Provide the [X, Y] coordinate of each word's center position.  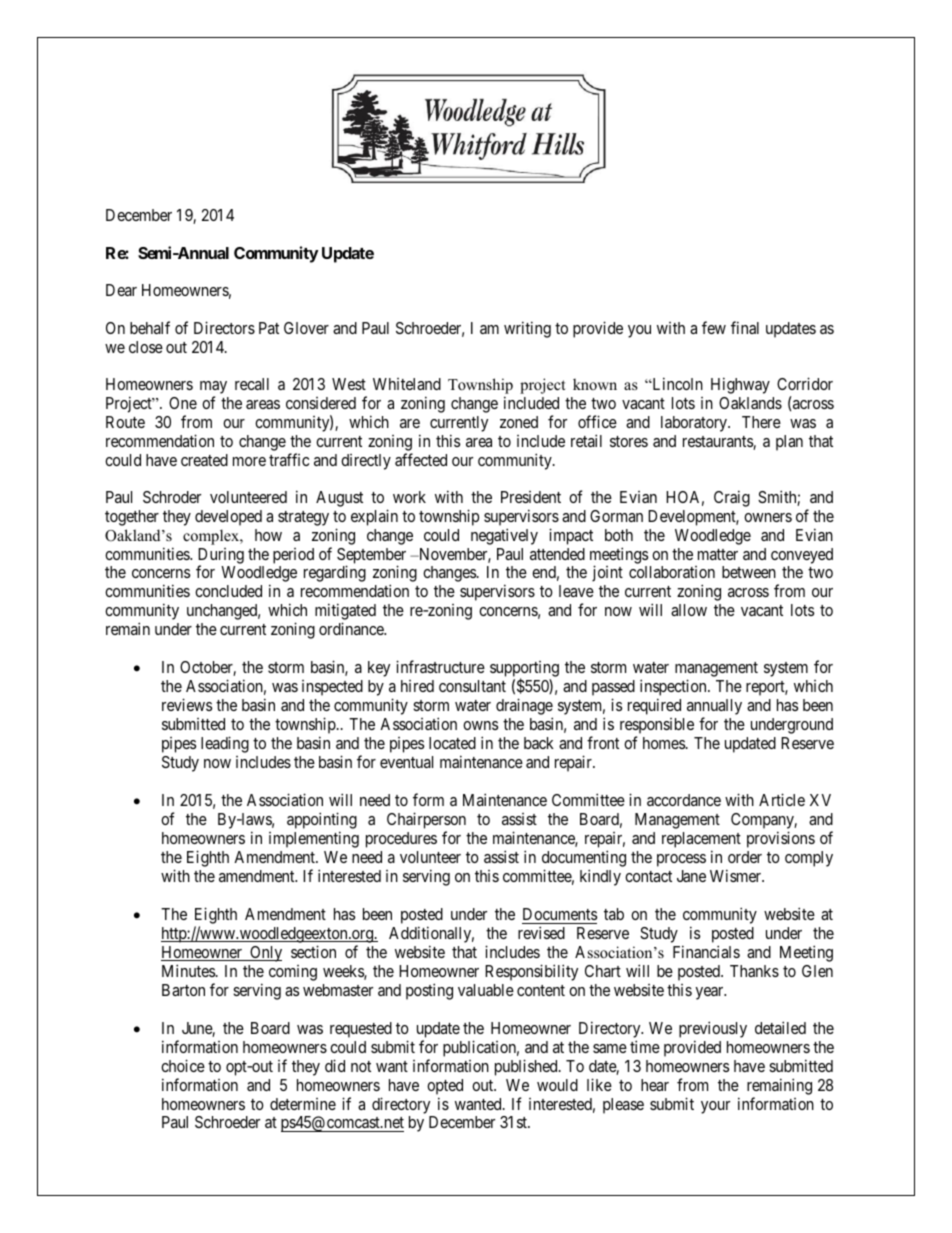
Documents [560, 914]
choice [183, 1065]
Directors [224, 327]
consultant [472, 686]
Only [265, 954]
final [745, 327]
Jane [691, 876]
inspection [674, 689]
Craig [732, 498]
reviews [187, 704]
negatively [504, 536]
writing [527, 329]
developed [228, 518]
